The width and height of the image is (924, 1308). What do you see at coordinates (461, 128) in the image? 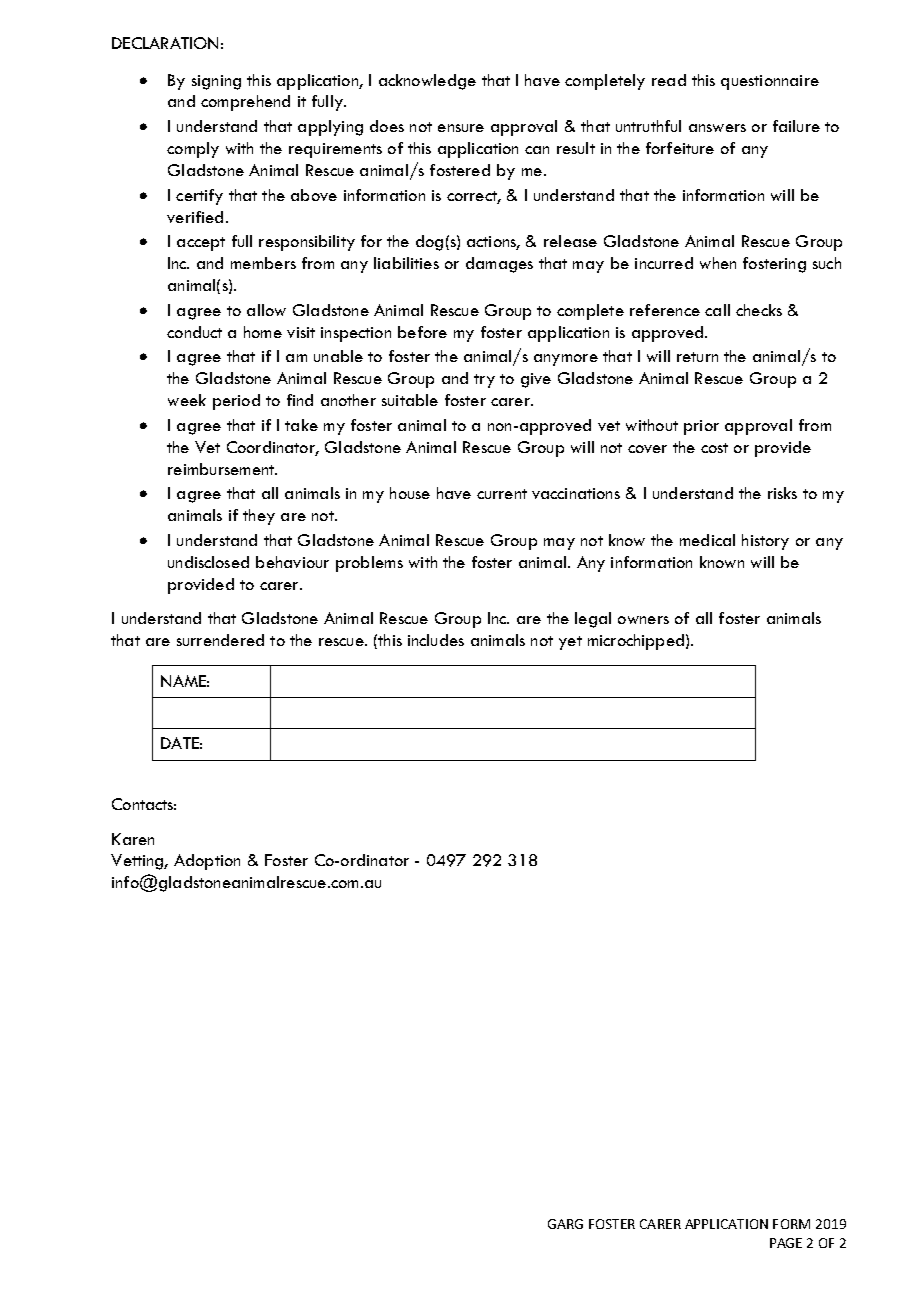
I see `ensure` at bounding box center [461, 128].
